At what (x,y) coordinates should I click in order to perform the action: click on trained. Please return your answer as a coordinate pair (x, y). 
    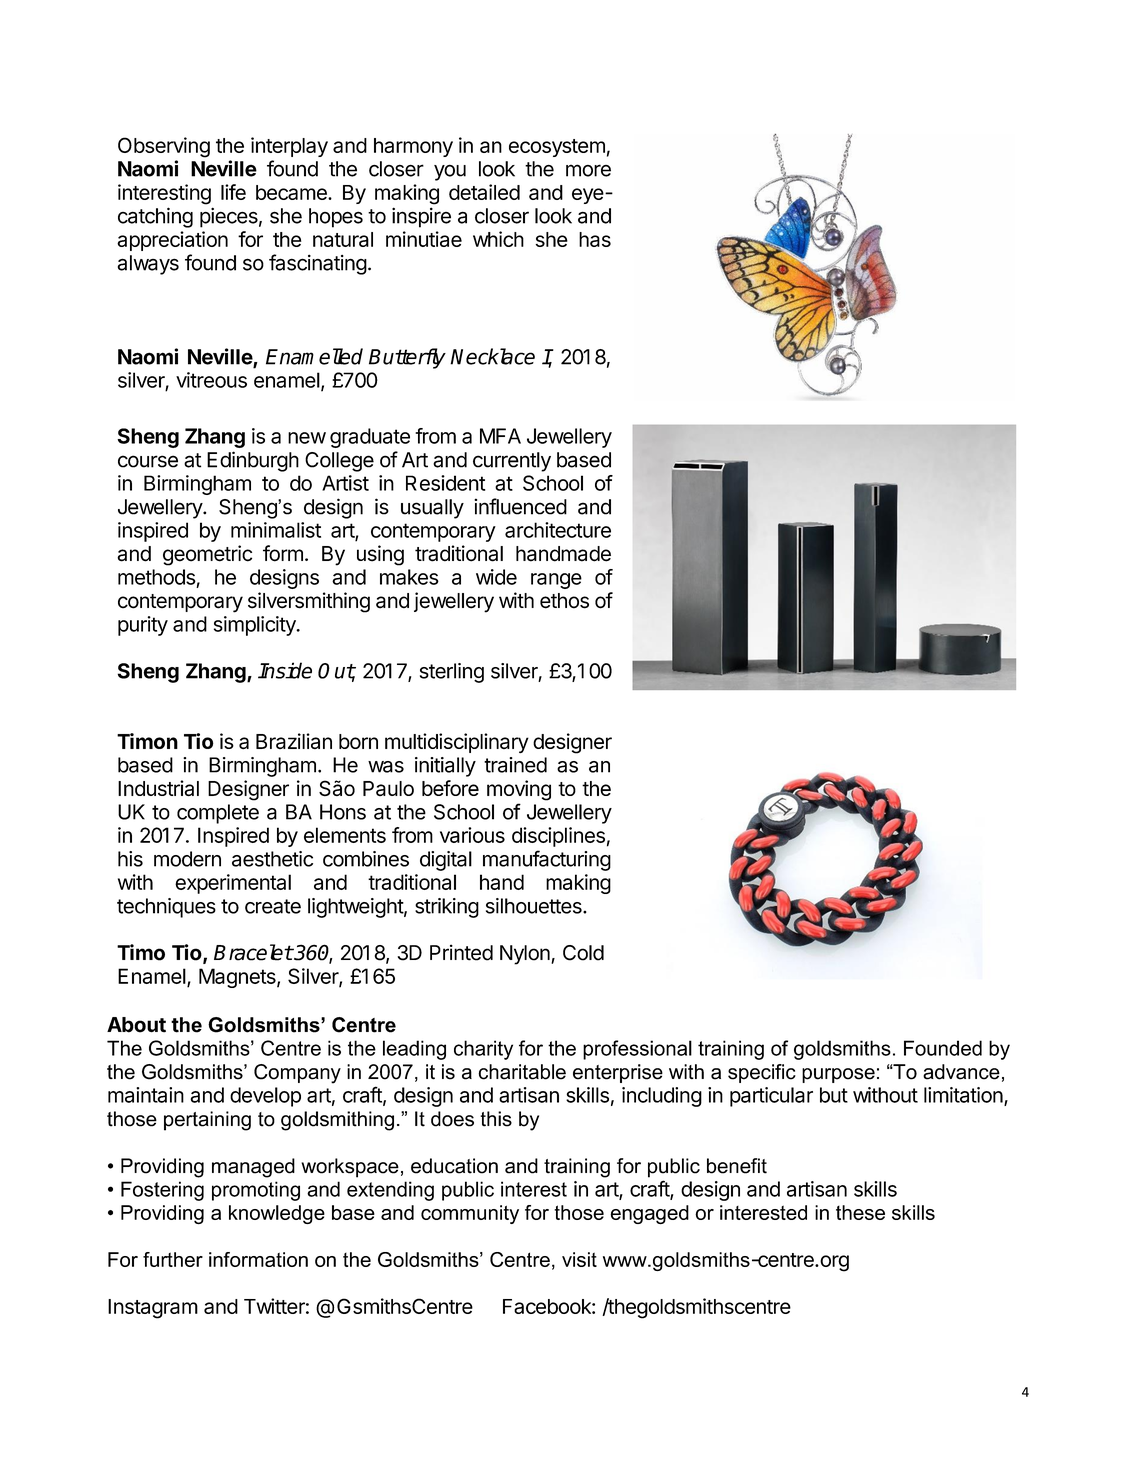
    Looking at the image, I should click on (515, 765).
